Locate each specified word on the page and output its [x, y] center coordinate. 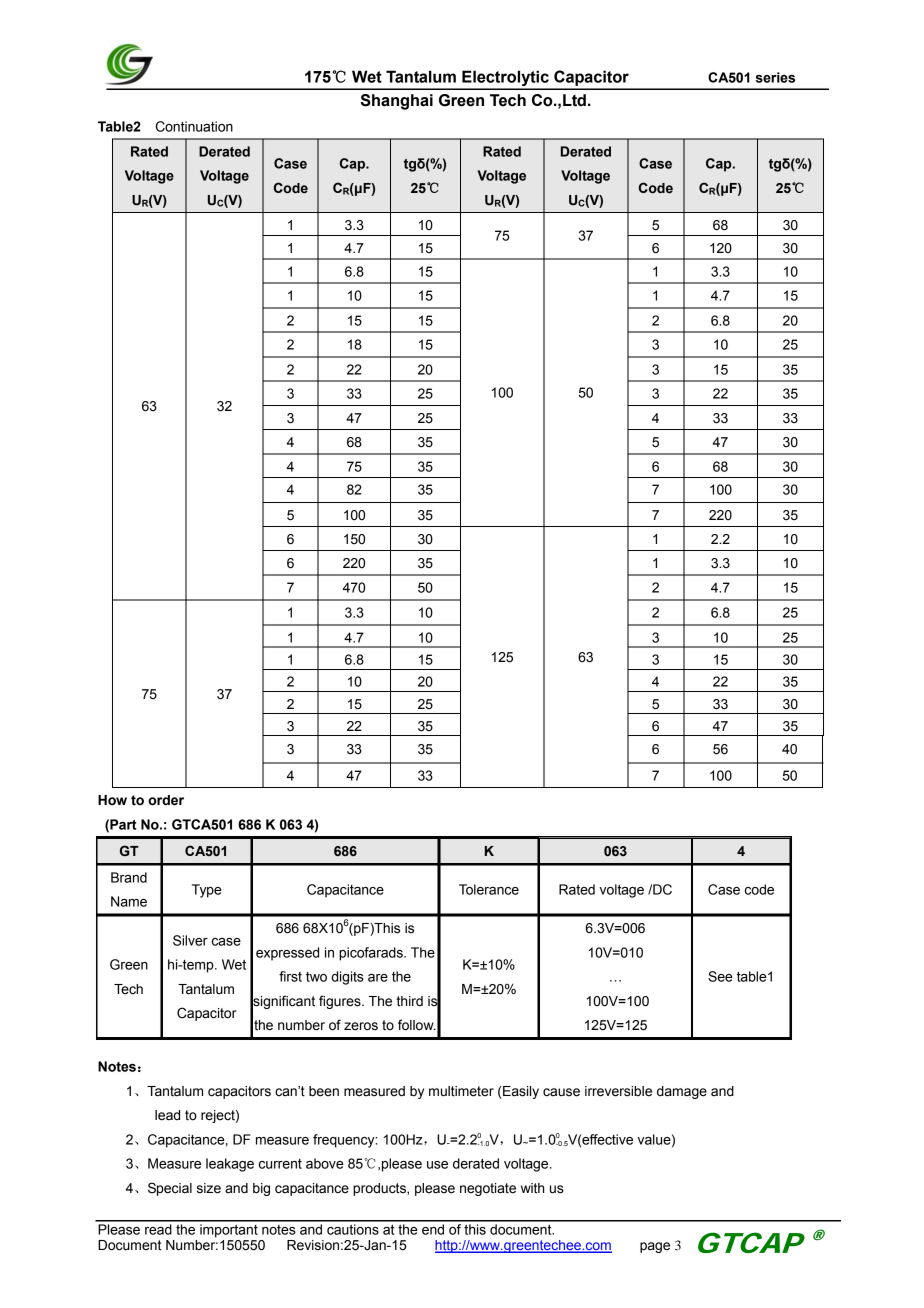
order [166, 800]
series [775, 77]
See [720, 976]
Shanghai [397, 102]
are [378, 978]
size [209, 1188]
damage [682, 1092]
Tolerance [489, 889]
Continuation [194, 126]
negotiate [488, 1189]
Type [207, 891]
